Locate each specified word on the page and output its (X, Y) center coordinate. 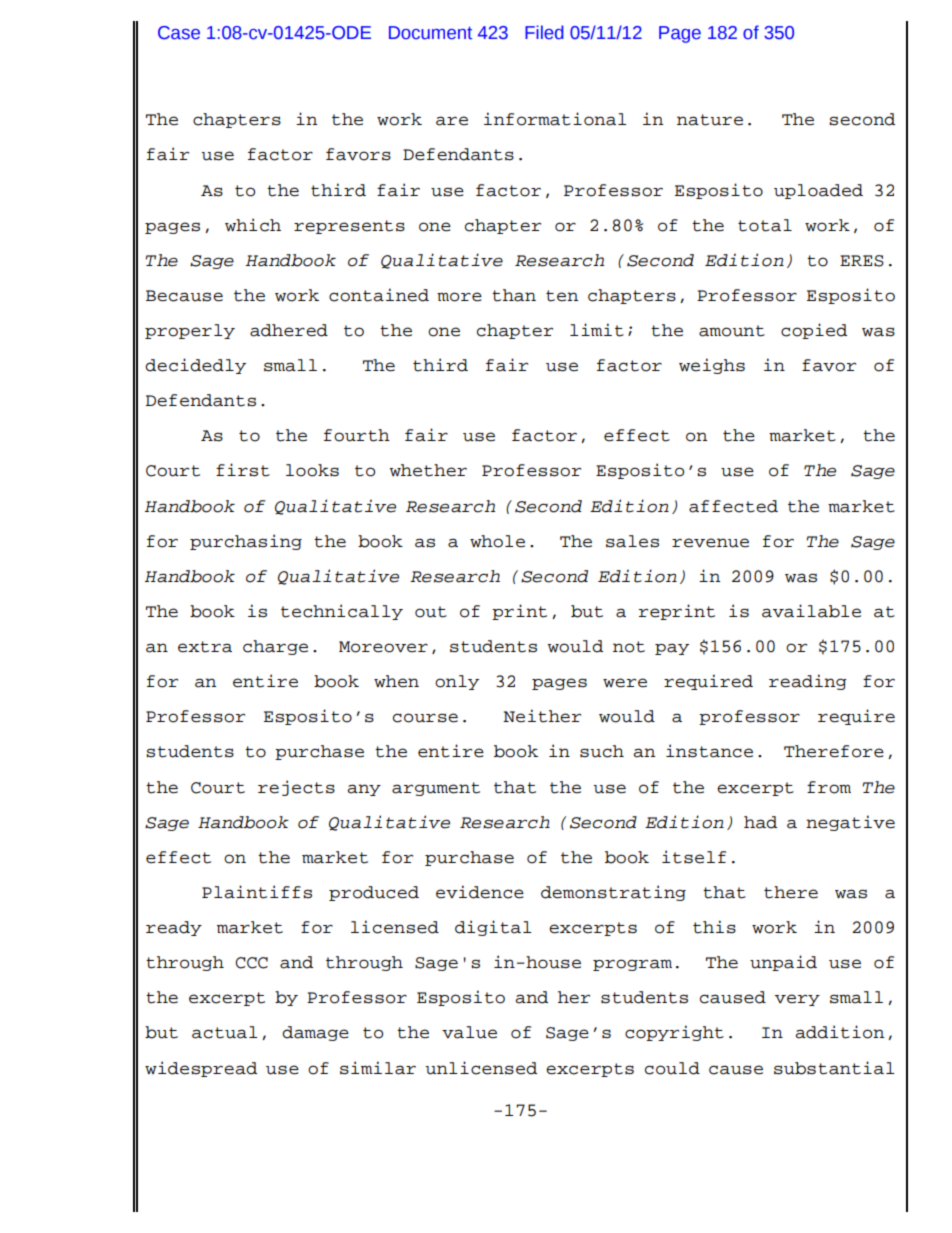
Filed (544, 32)
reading (808, 682)
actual (225, 1032)
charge (275, 647)
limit (597, 330)
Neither (542, 716)
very (797, 1000)
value (469, 1032)
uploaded (818, 191)
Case (179, 33)
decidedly (195, 366)
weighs (712, 366)
